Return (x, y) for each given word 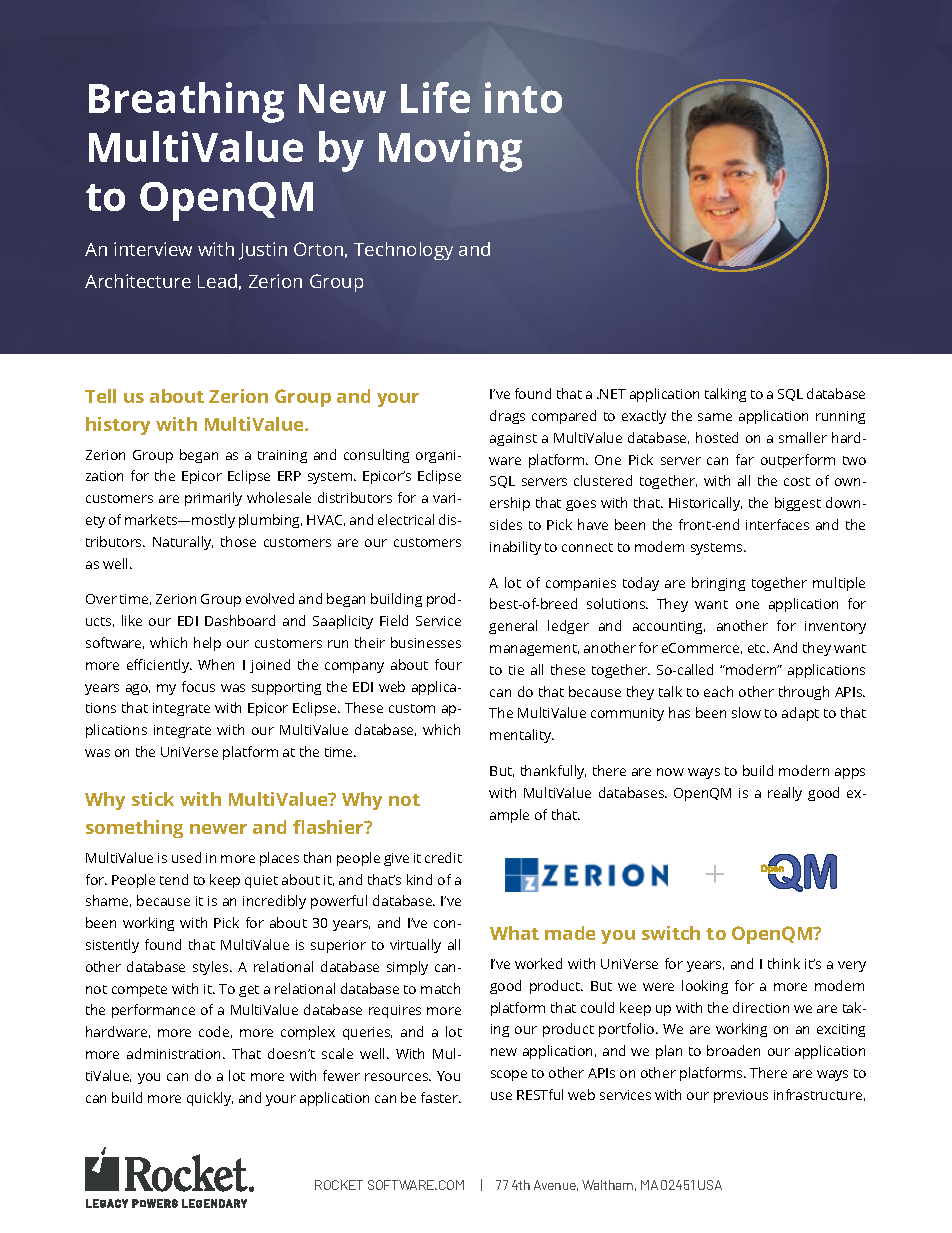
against (513, 439)
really (785, 794)
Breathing (186, 102)
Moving (450, 151)
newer (218, 829)
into (523, 97)
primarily (213, 499)
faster (441, 1097)
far (745, 459)
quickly (210, 1099)
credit (443, 857)
